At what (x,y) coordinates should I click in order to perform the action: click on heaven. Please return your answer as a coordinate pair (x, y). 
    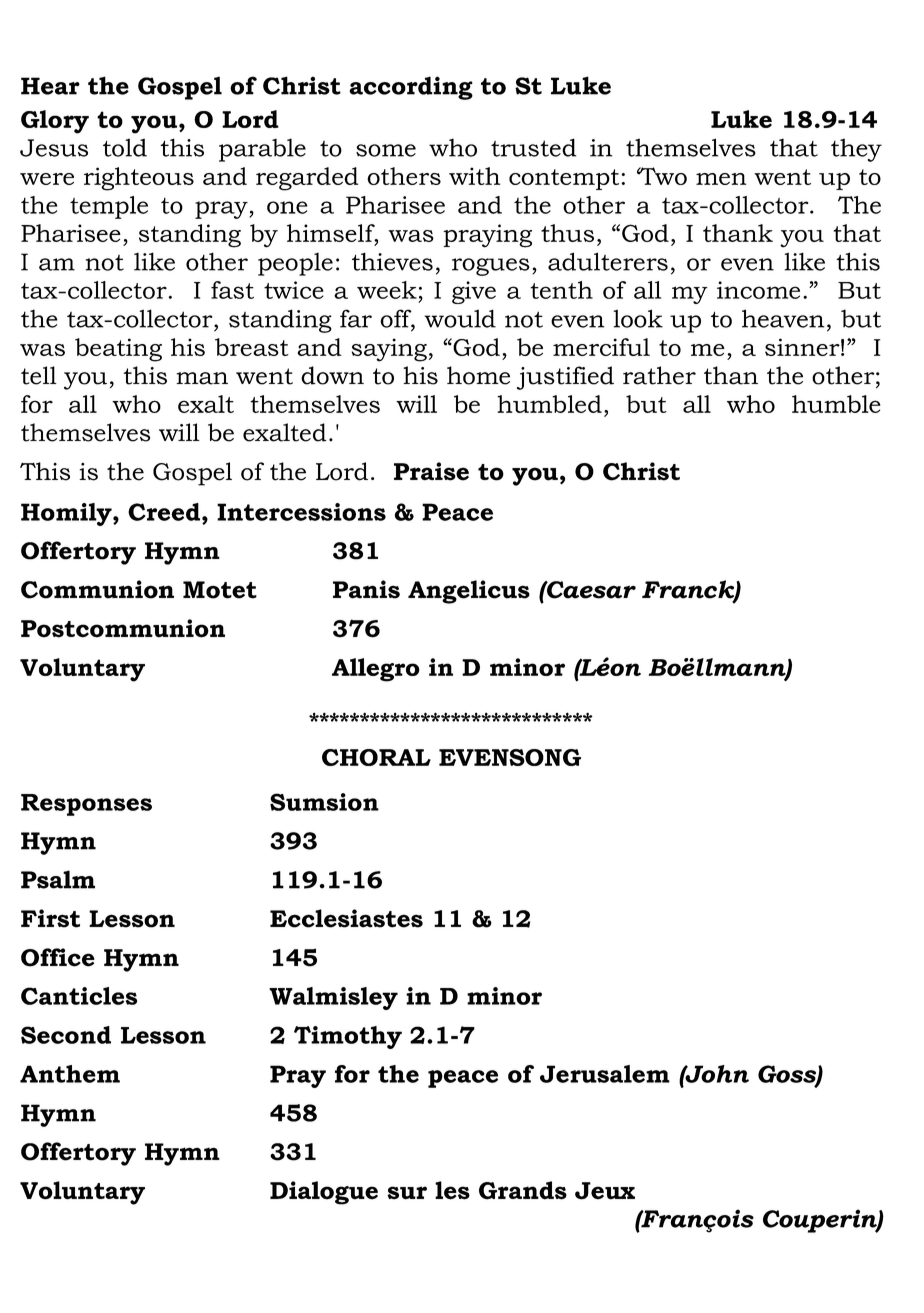
    Looking at the image, I should click on (783, 318).
